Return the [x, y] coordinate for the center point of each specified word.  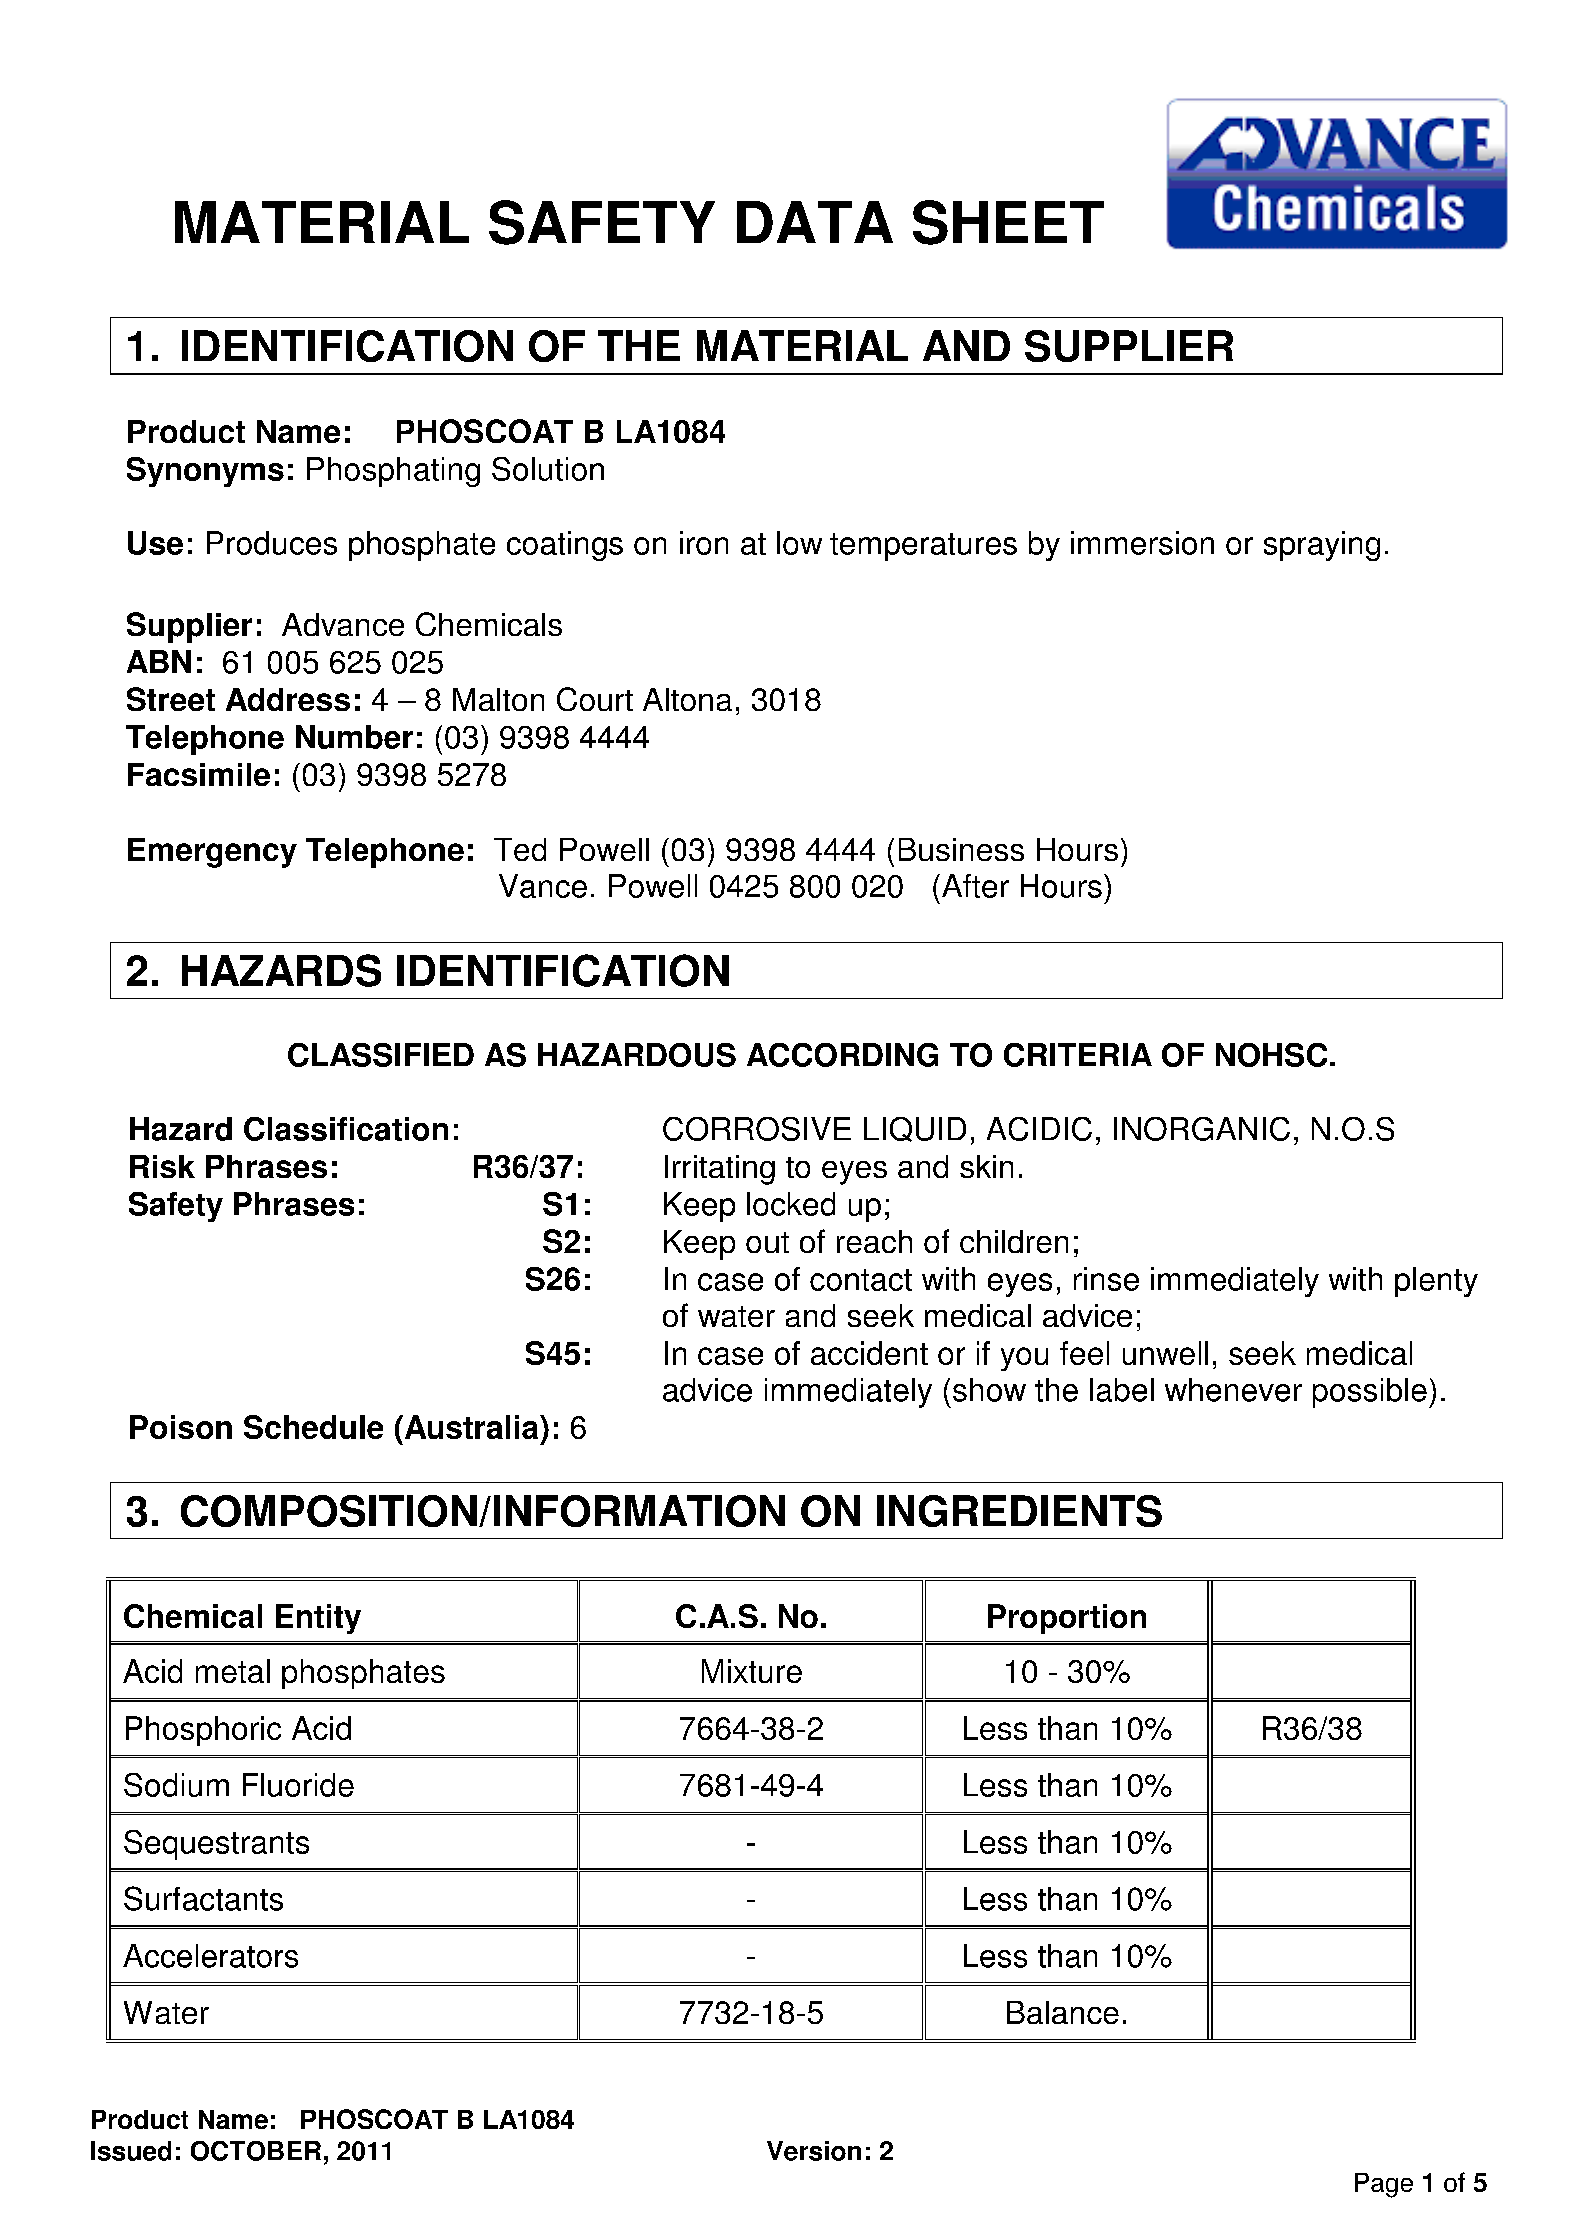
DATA [815, 222]
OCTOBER [256, 2151]
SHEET [1008, 222]
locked [791, 1204]
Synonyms [205, 472]
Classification [346, 1129]
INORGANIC [1202, 1129]
